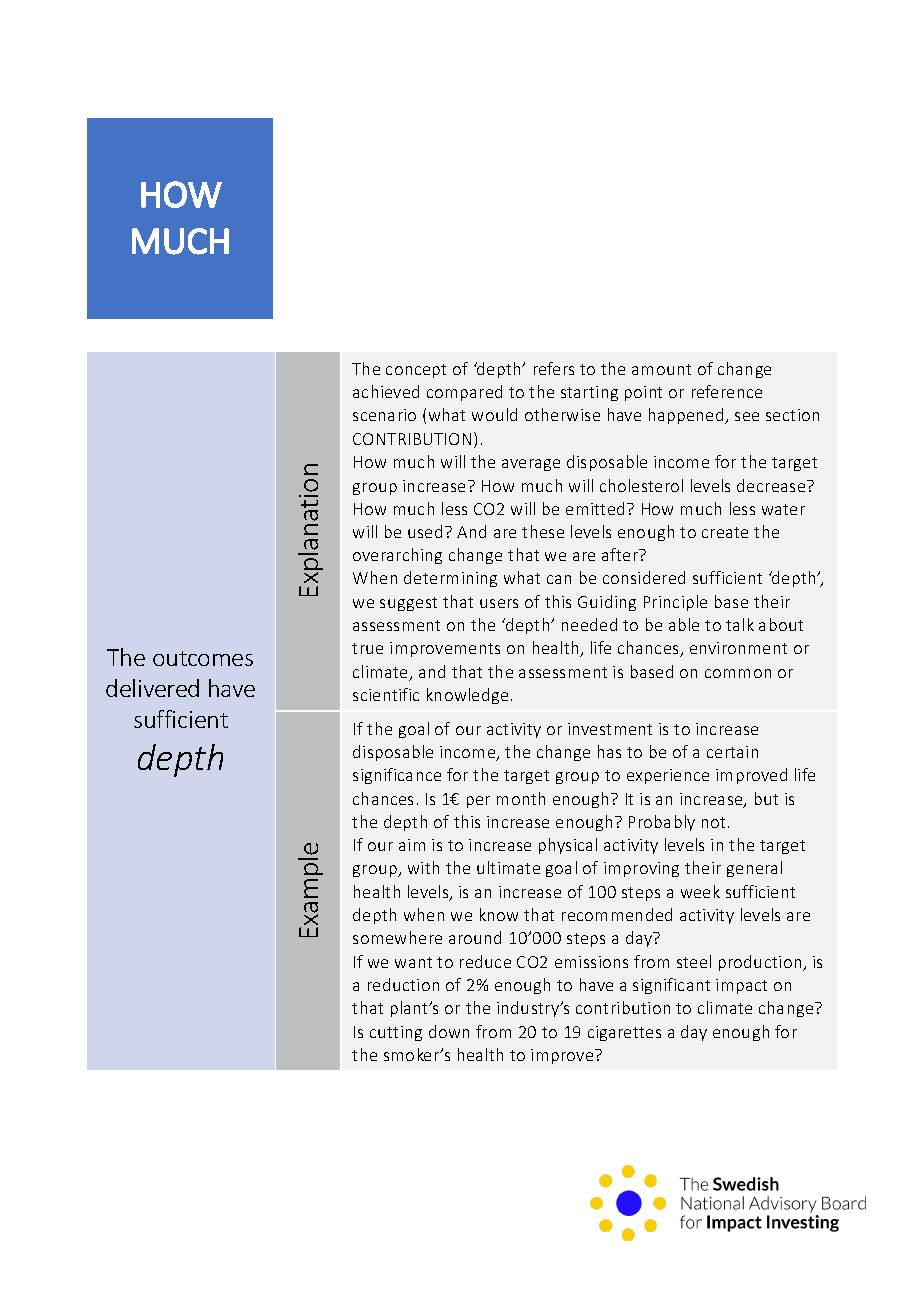 The height and width of the screenshot is (1308, 924). What do you see at coordinates (499, 603) in the screenshot?
I see `users` at bounding box center [499, 603].
